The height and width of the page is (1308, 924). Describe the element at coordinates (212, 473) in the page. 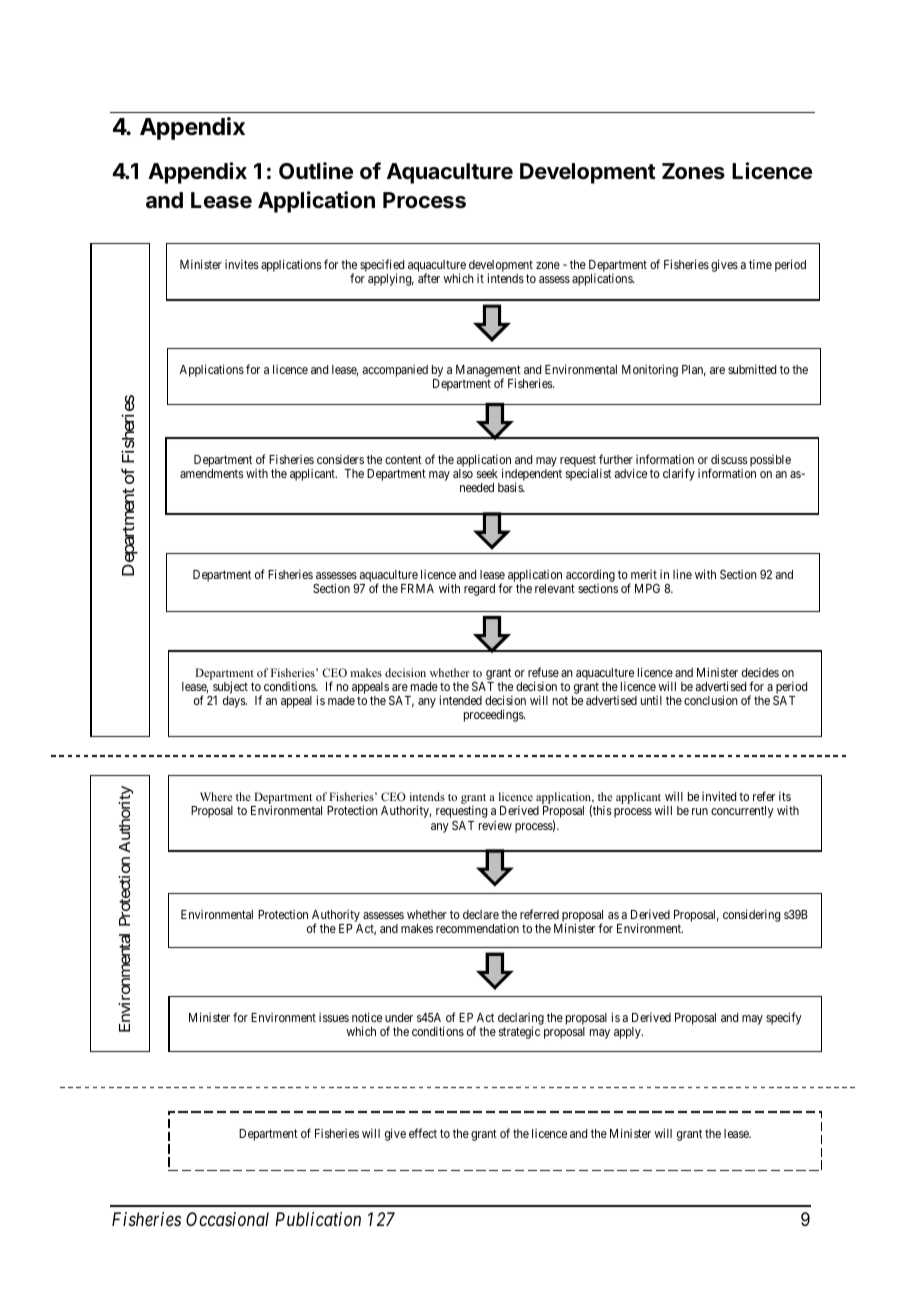

I see `amendments` at that location.
